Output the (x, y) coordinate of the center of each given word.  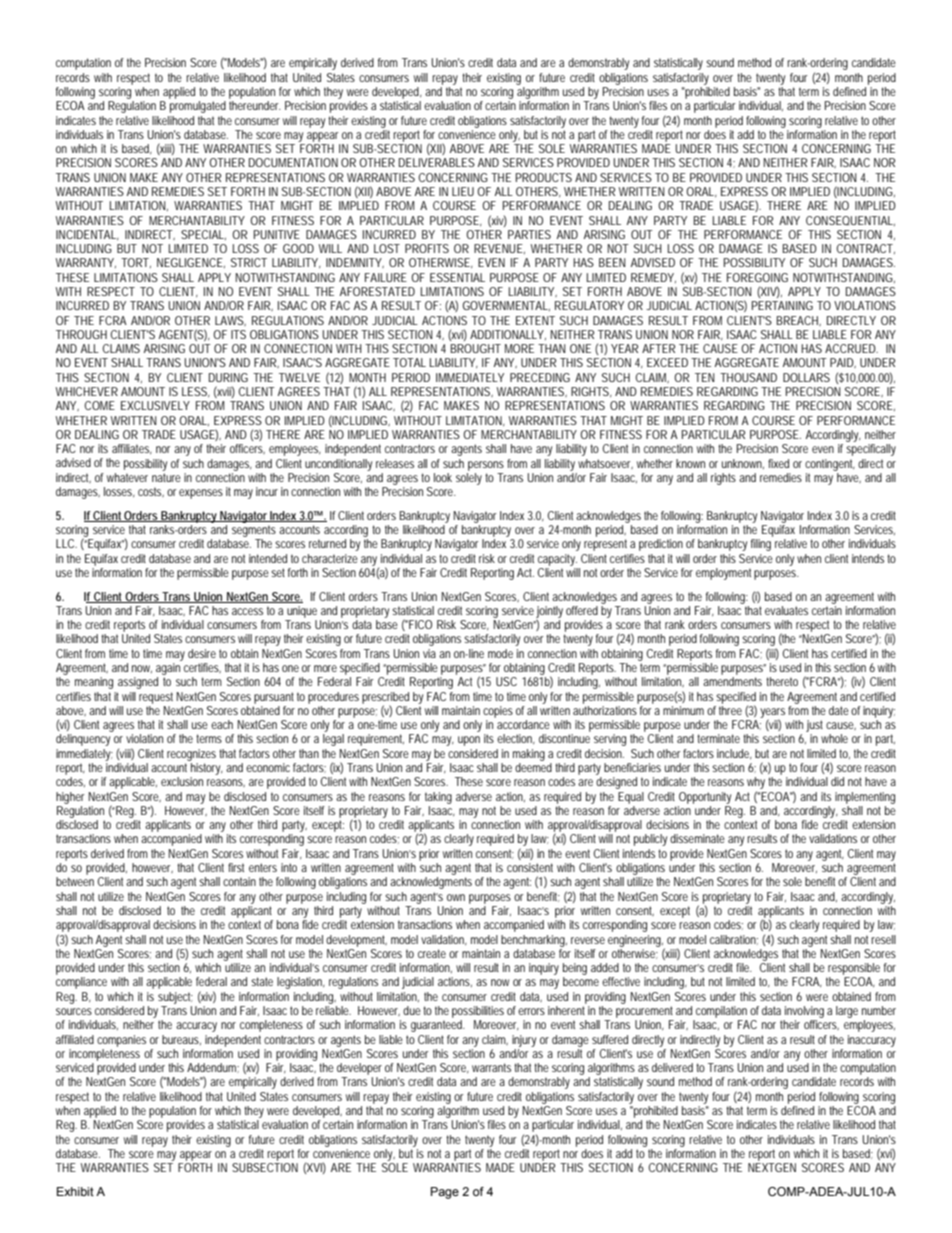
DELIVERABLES (437, 162)
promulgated (198, 107)
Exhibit (75, 1191)
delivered (672, 1067)
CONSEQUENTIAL (850, 221)
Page (445, 1193)
